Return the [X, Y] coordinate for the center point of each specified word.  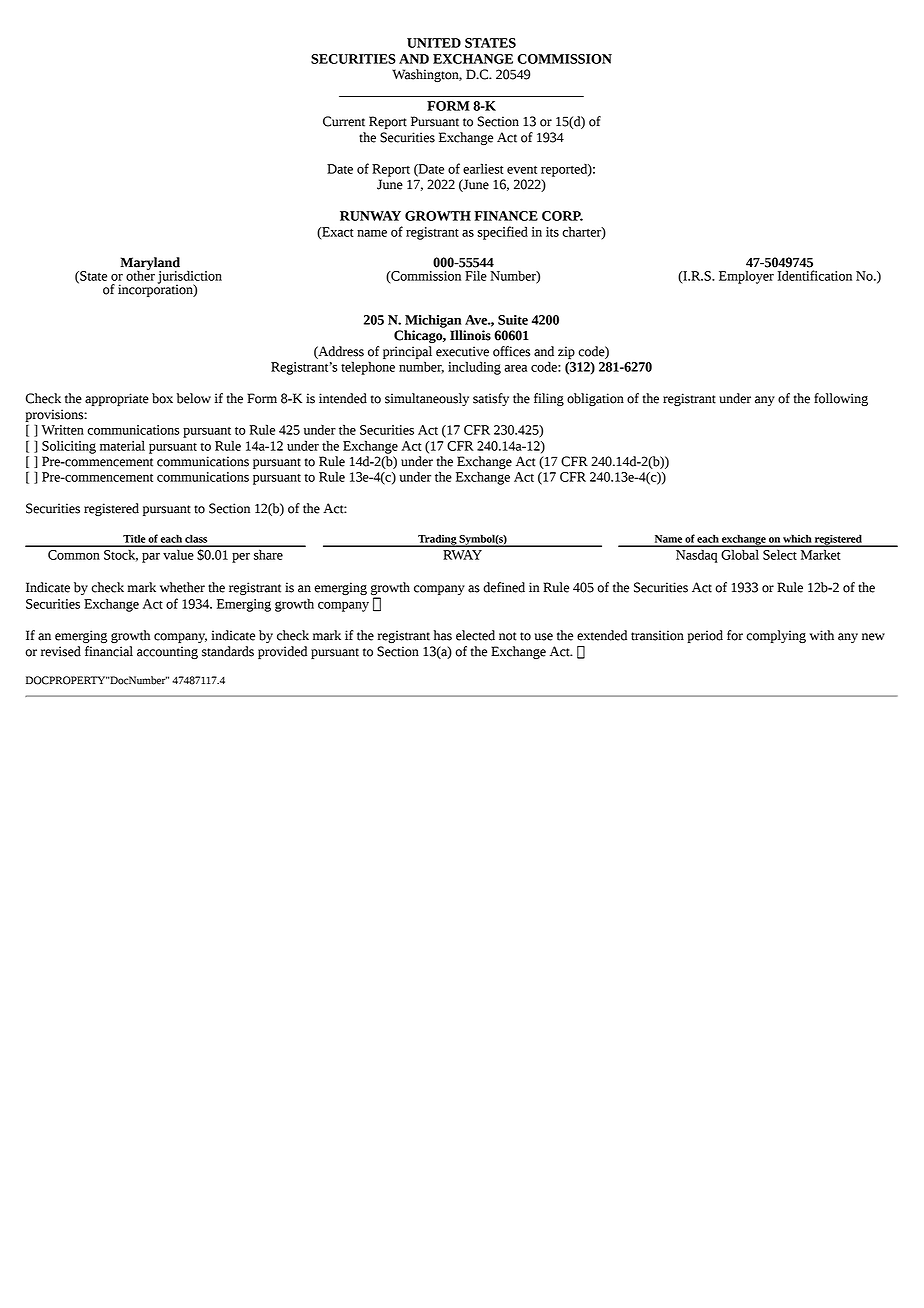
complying [776, 636]
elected [475, 635]
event [522, 170]
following [841, 399]
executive [462, 351]
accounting [167, 652]
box [162, 398]
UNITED [434, 43]
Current [344, 121]
